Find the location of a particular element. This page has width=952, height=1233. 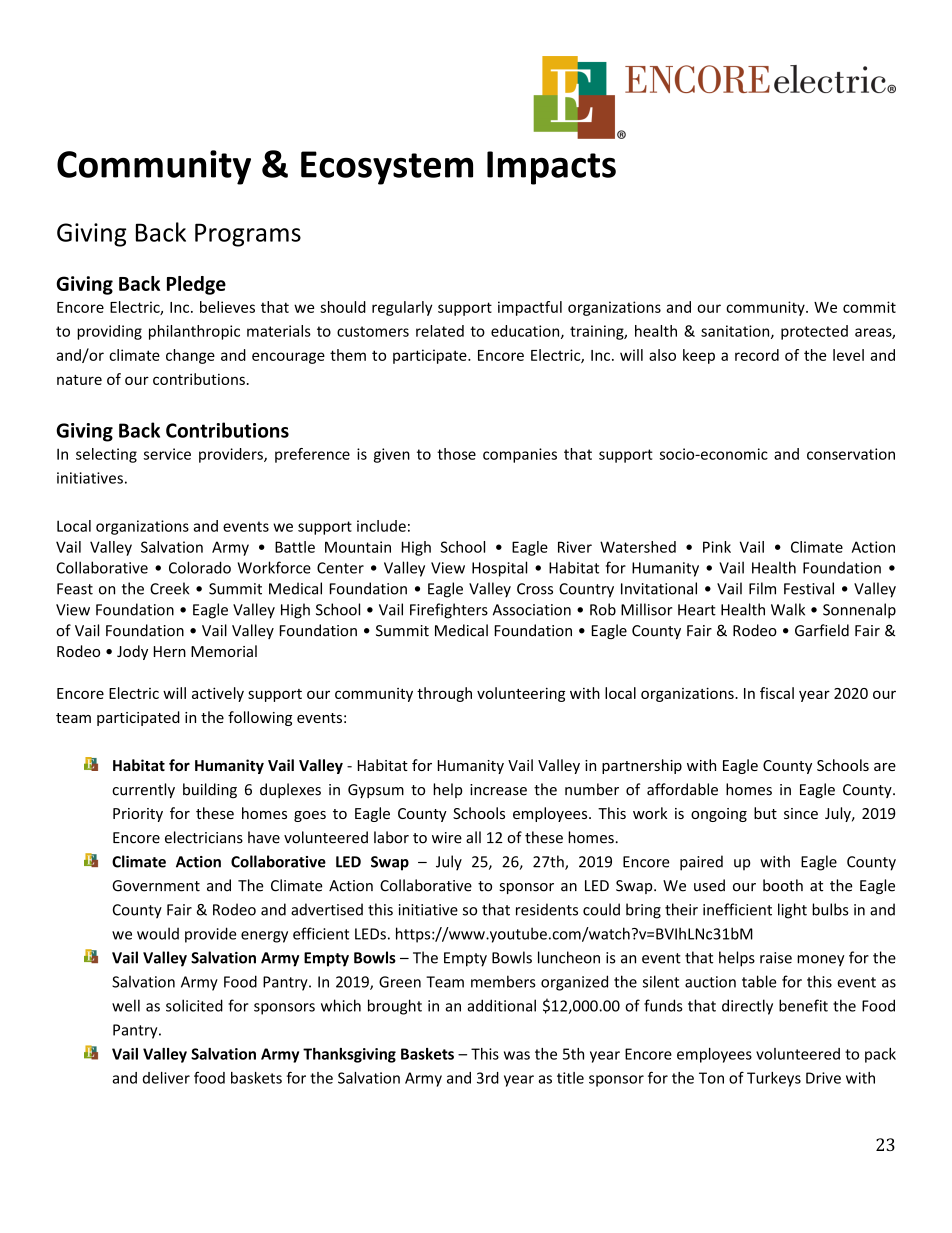

Programs is located at coordinates (248, 235).
